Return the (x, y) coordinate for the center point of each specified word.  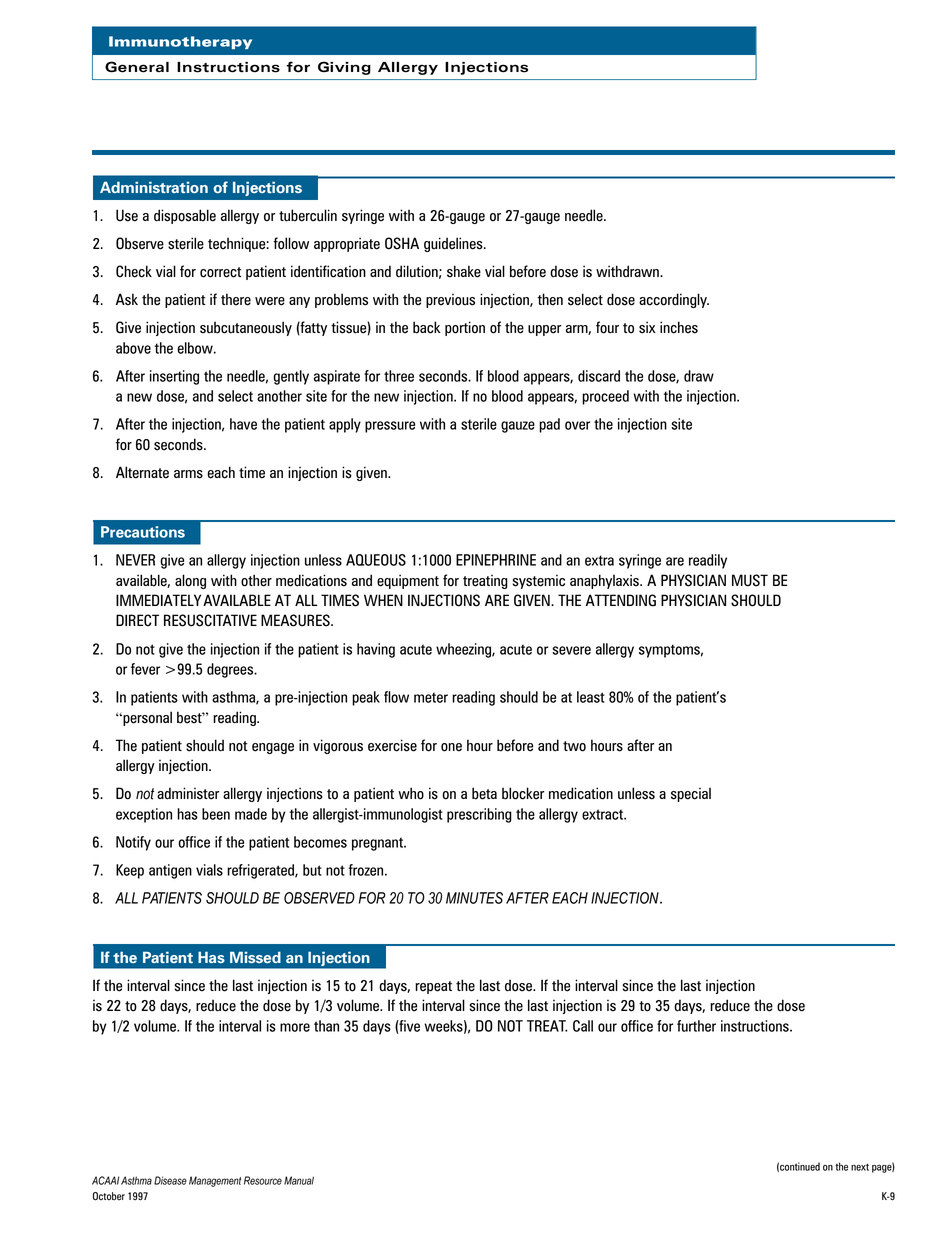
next (860, 1167)
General (137, 67)
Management (215, 1181)
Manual (299, 1180)
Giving (344, 68)
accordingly (674, 300)
